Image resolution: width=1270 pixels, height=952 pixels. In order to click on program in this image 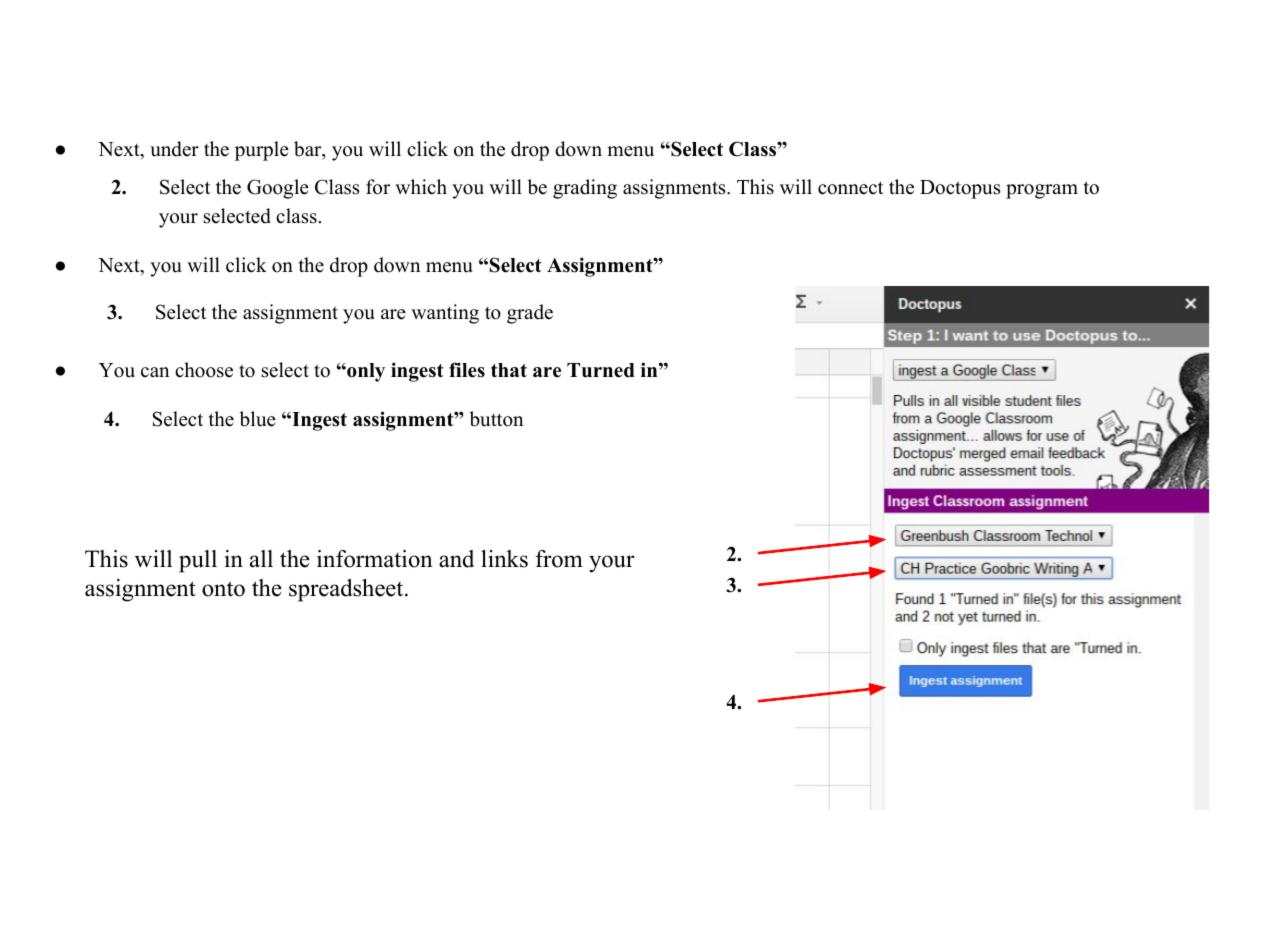, I will do `click(1042, 191)`.
